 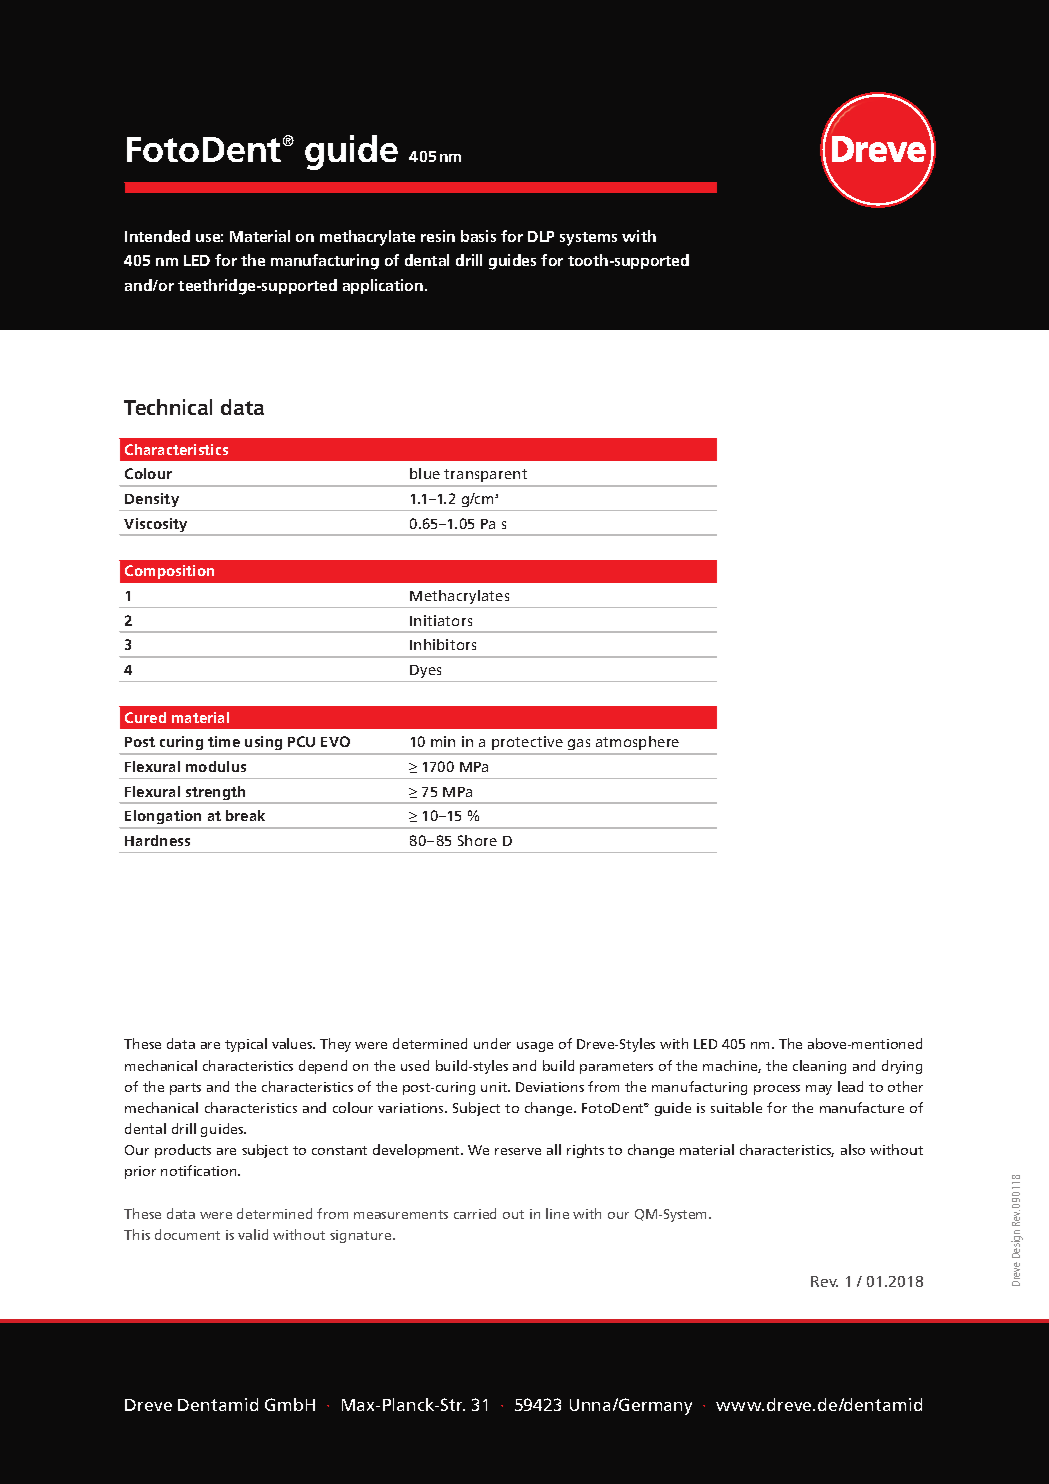 What do you see at coordinates (157, 236) in the document?
I see `Intended` at bounding box center [157, 236].
